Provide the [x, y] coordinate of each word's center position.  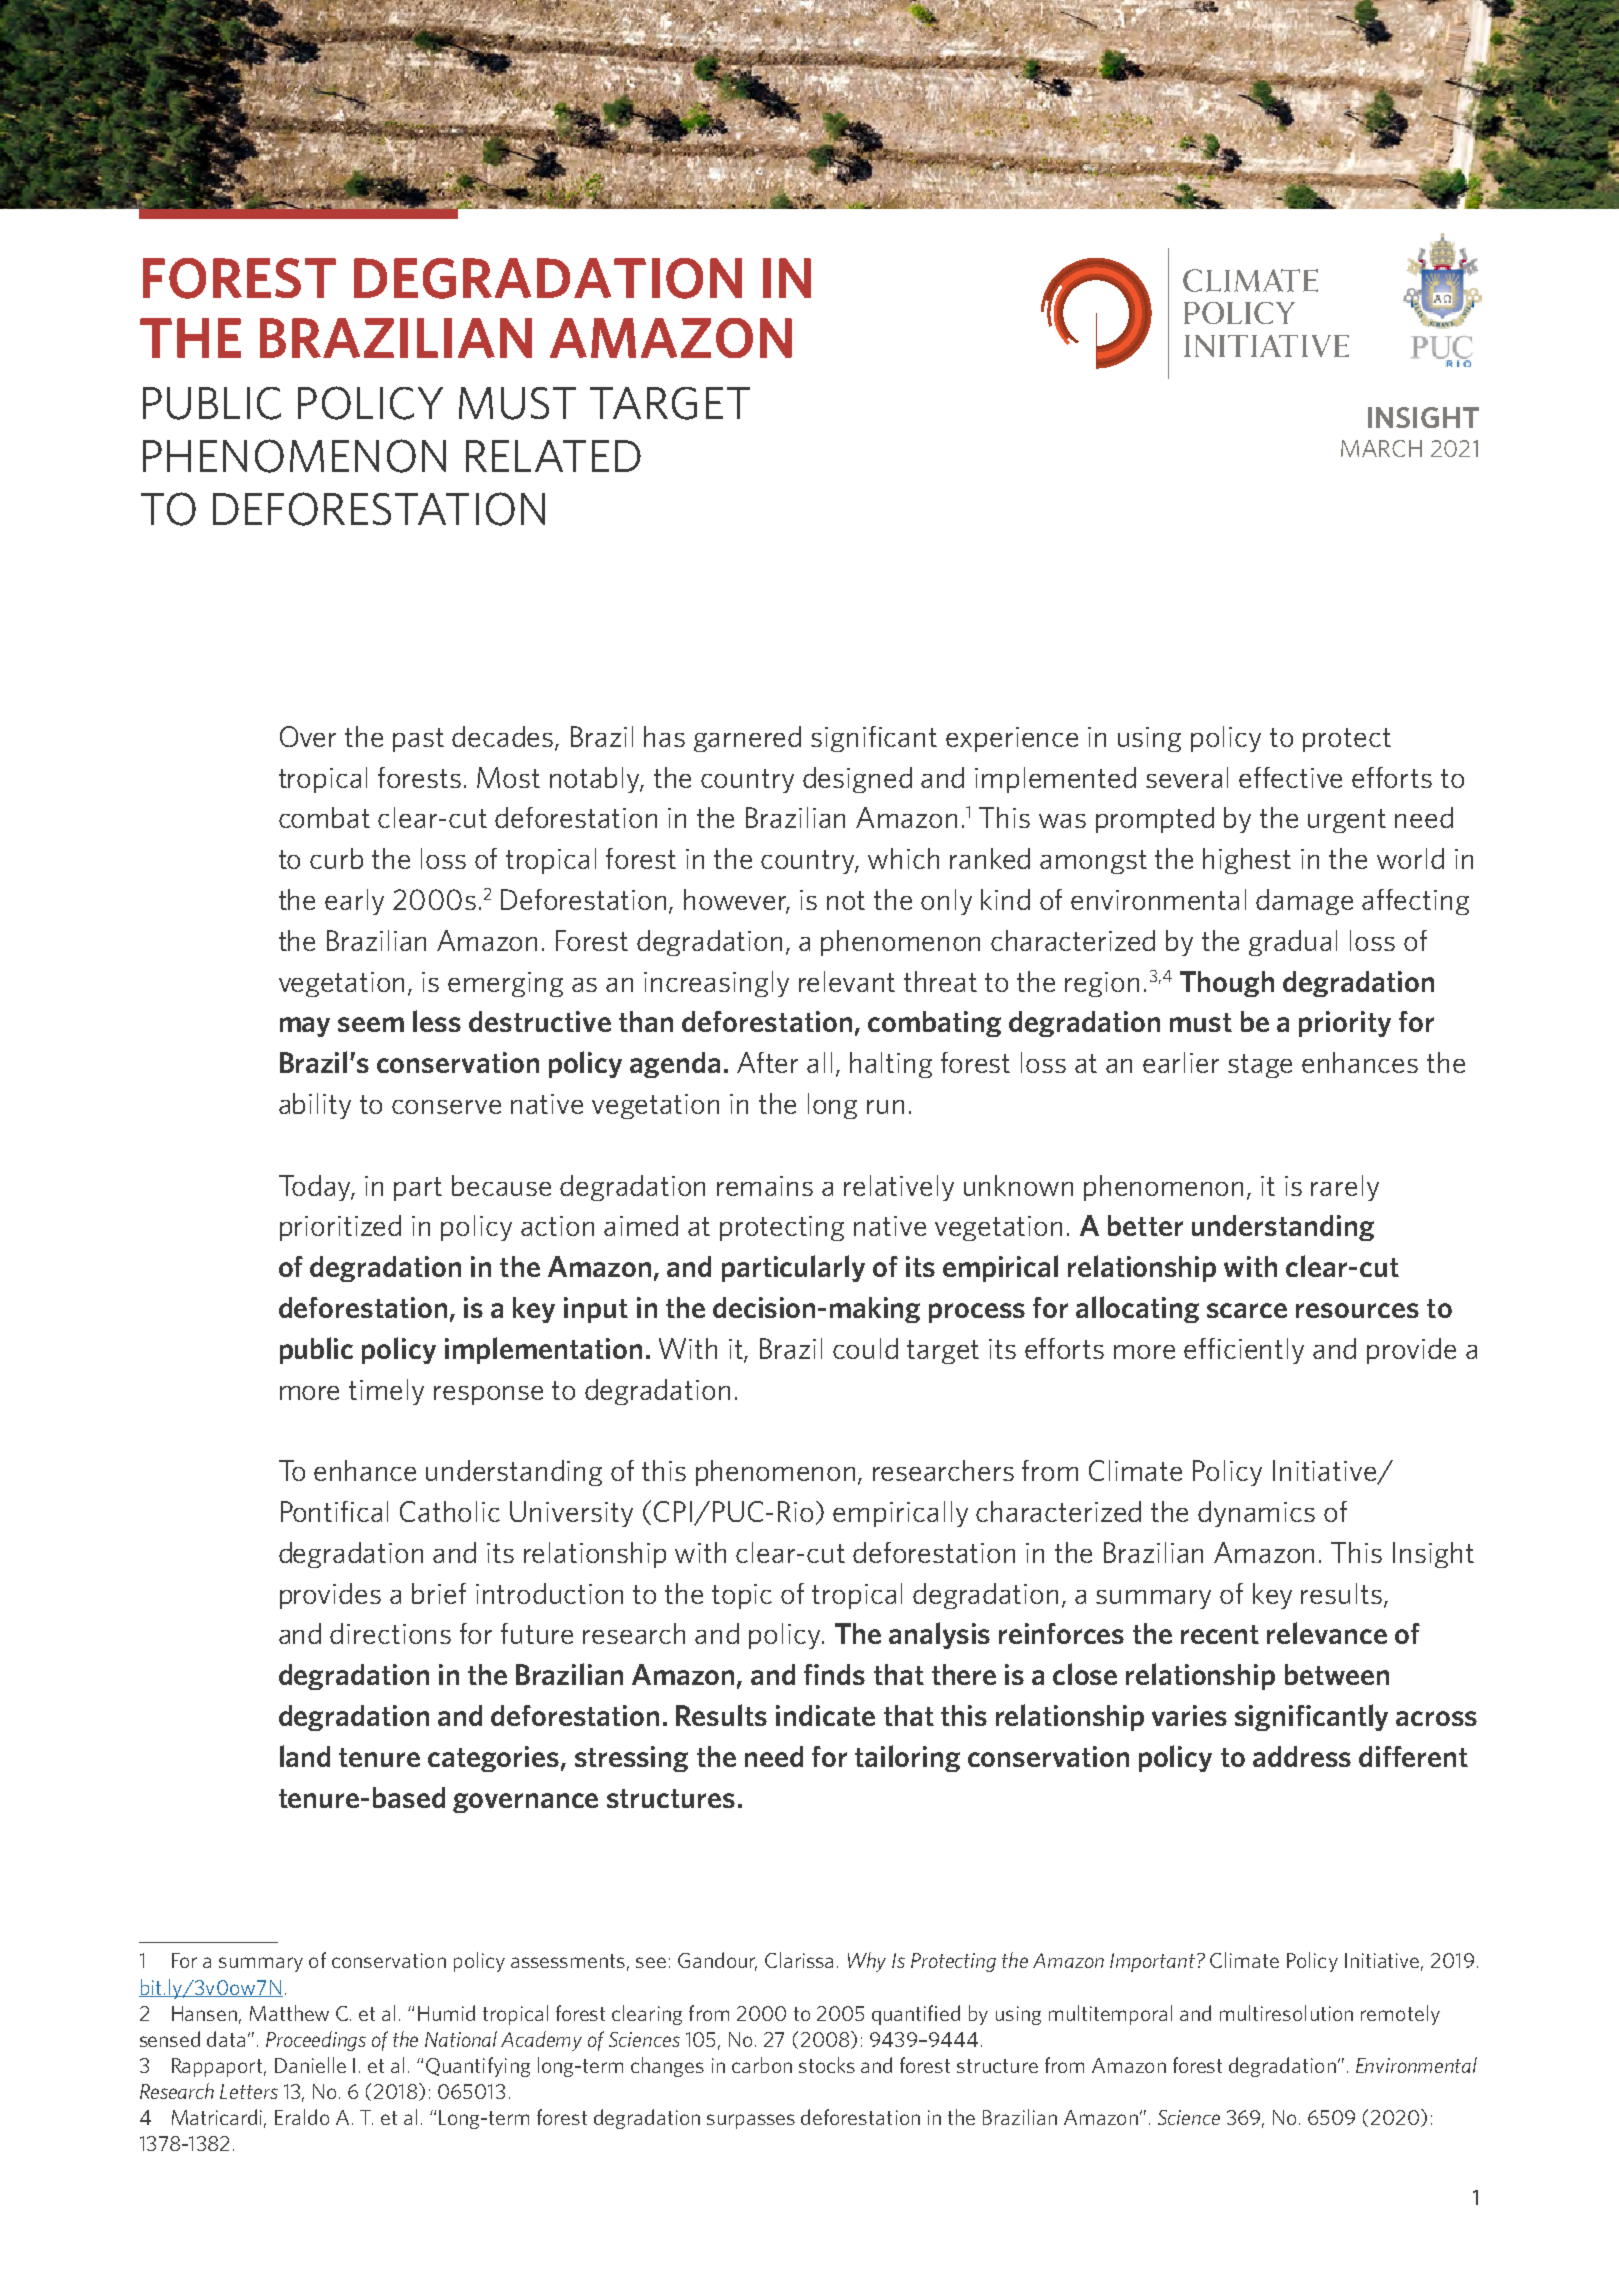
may [305, 1027]
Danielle [310, 2065]
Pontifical [334, 1511]
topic [742, 1596]
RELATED [553, 456]
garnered [747, 739]
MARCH [1381, 448]
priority [1345, 1024]
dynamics [1256, 1514]
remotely [1400, 2015]
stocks [827, 2065]
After [767, 1062]
